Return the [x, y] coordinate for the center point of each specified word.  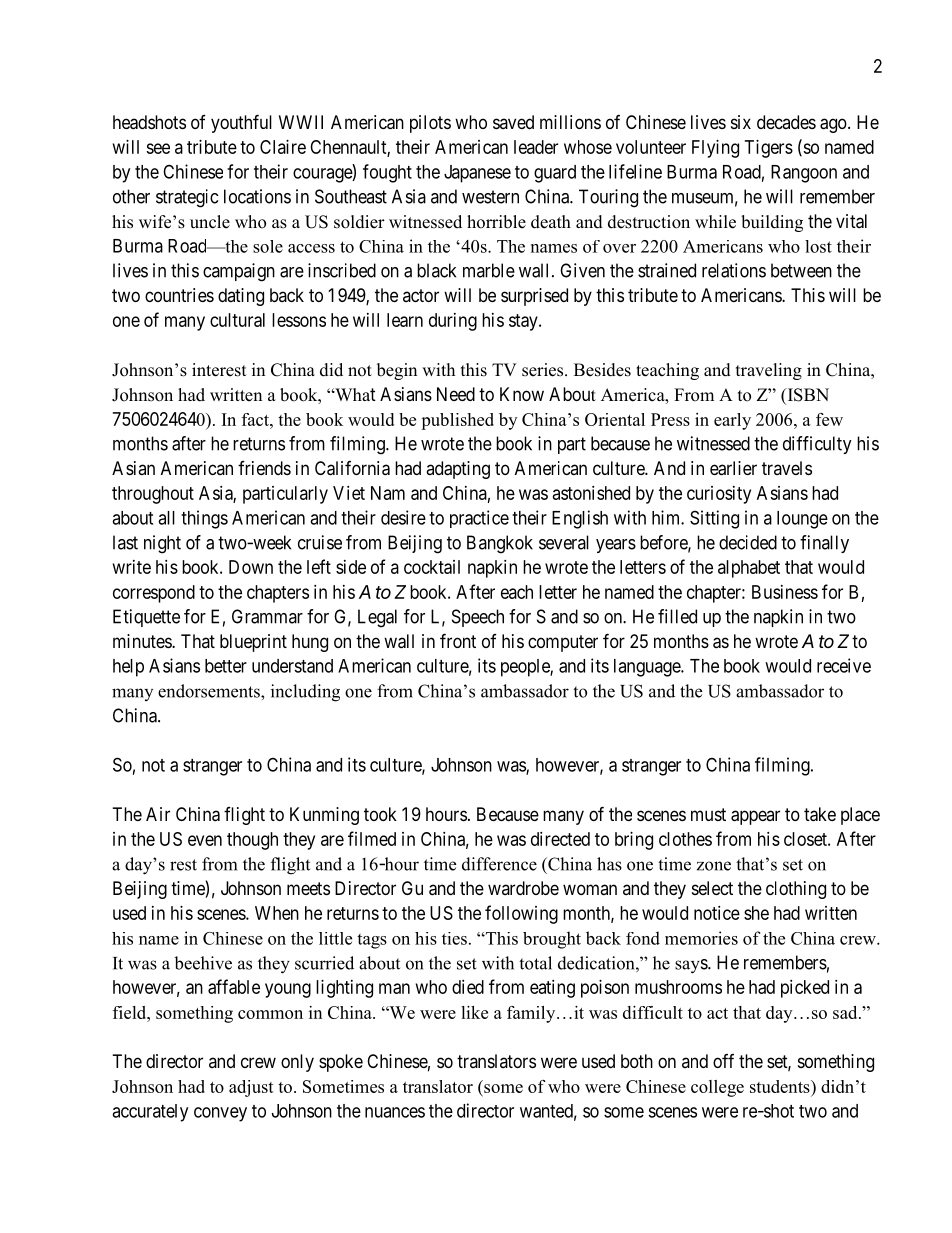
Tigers [769, 149]
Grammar [267, 616]
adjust [251, 1088]
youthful [241, 123]
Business [785, 592]
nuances [395, 1112]
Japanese [477, 174]
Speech [478, 618]
